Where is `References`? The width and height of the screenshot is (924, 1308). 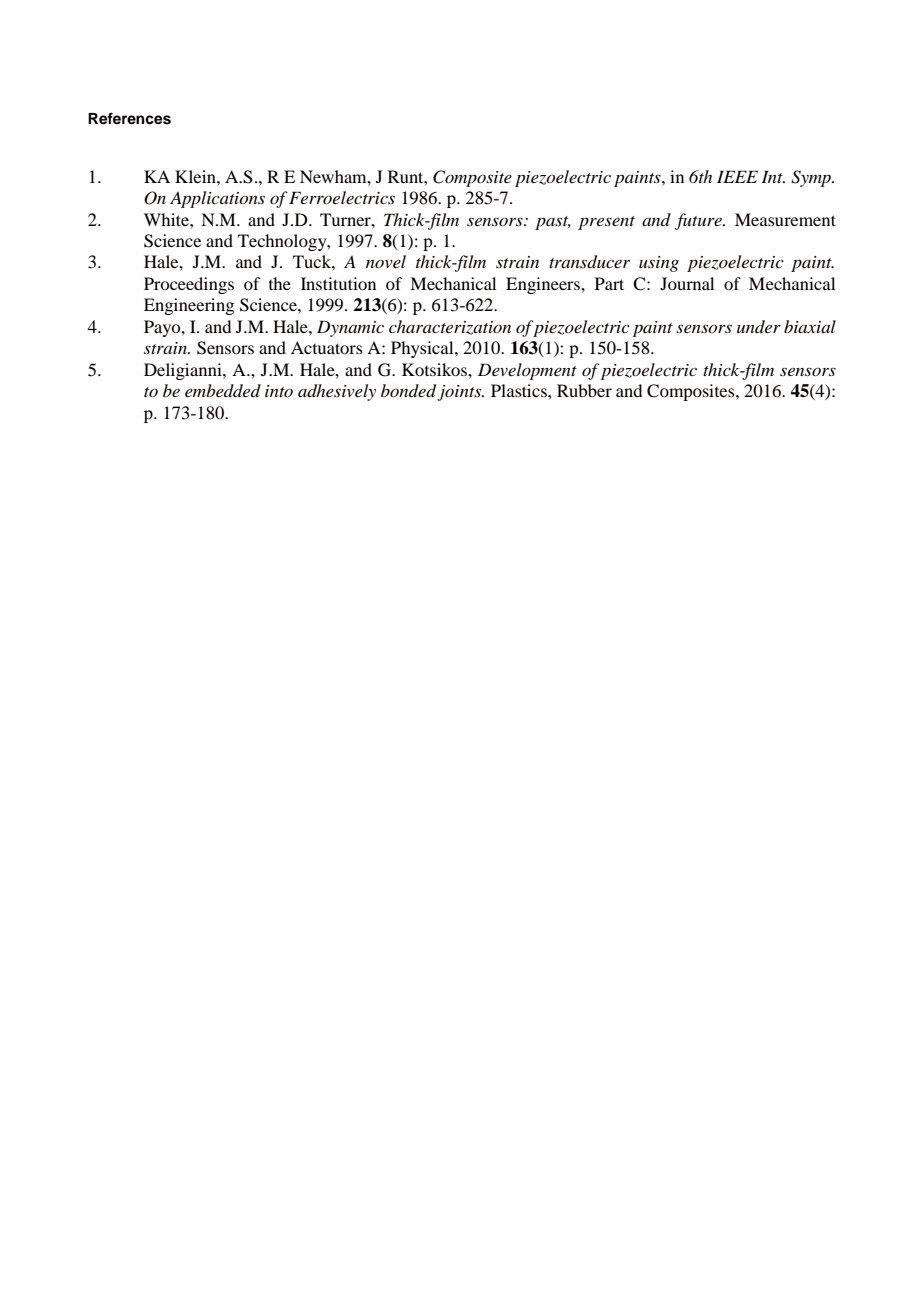 References is located at coordinates (129, 118).
